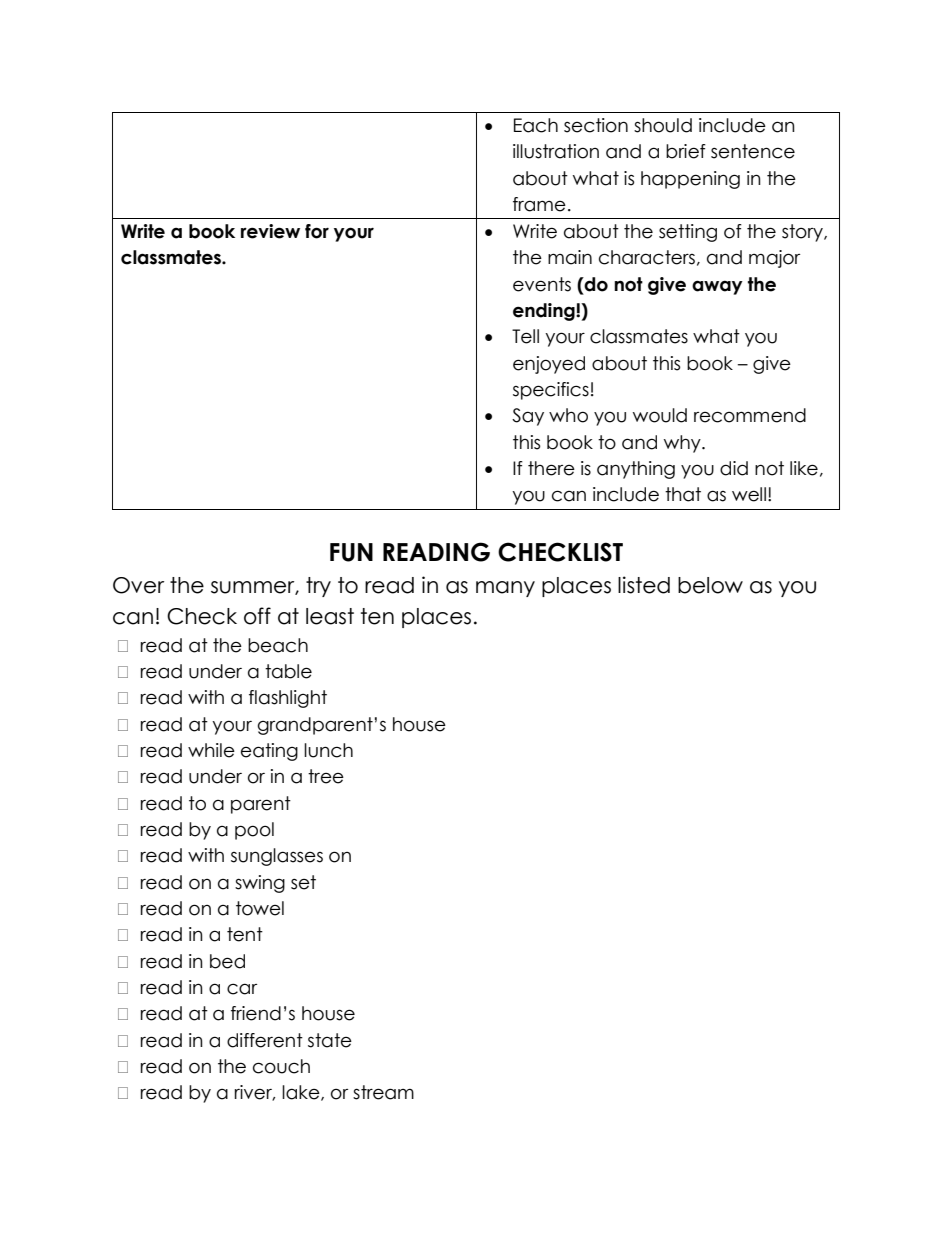  What do you see at coordinates (556, 151) in the screenshot?
I see `illustration` at bounding box center [556, 151].
